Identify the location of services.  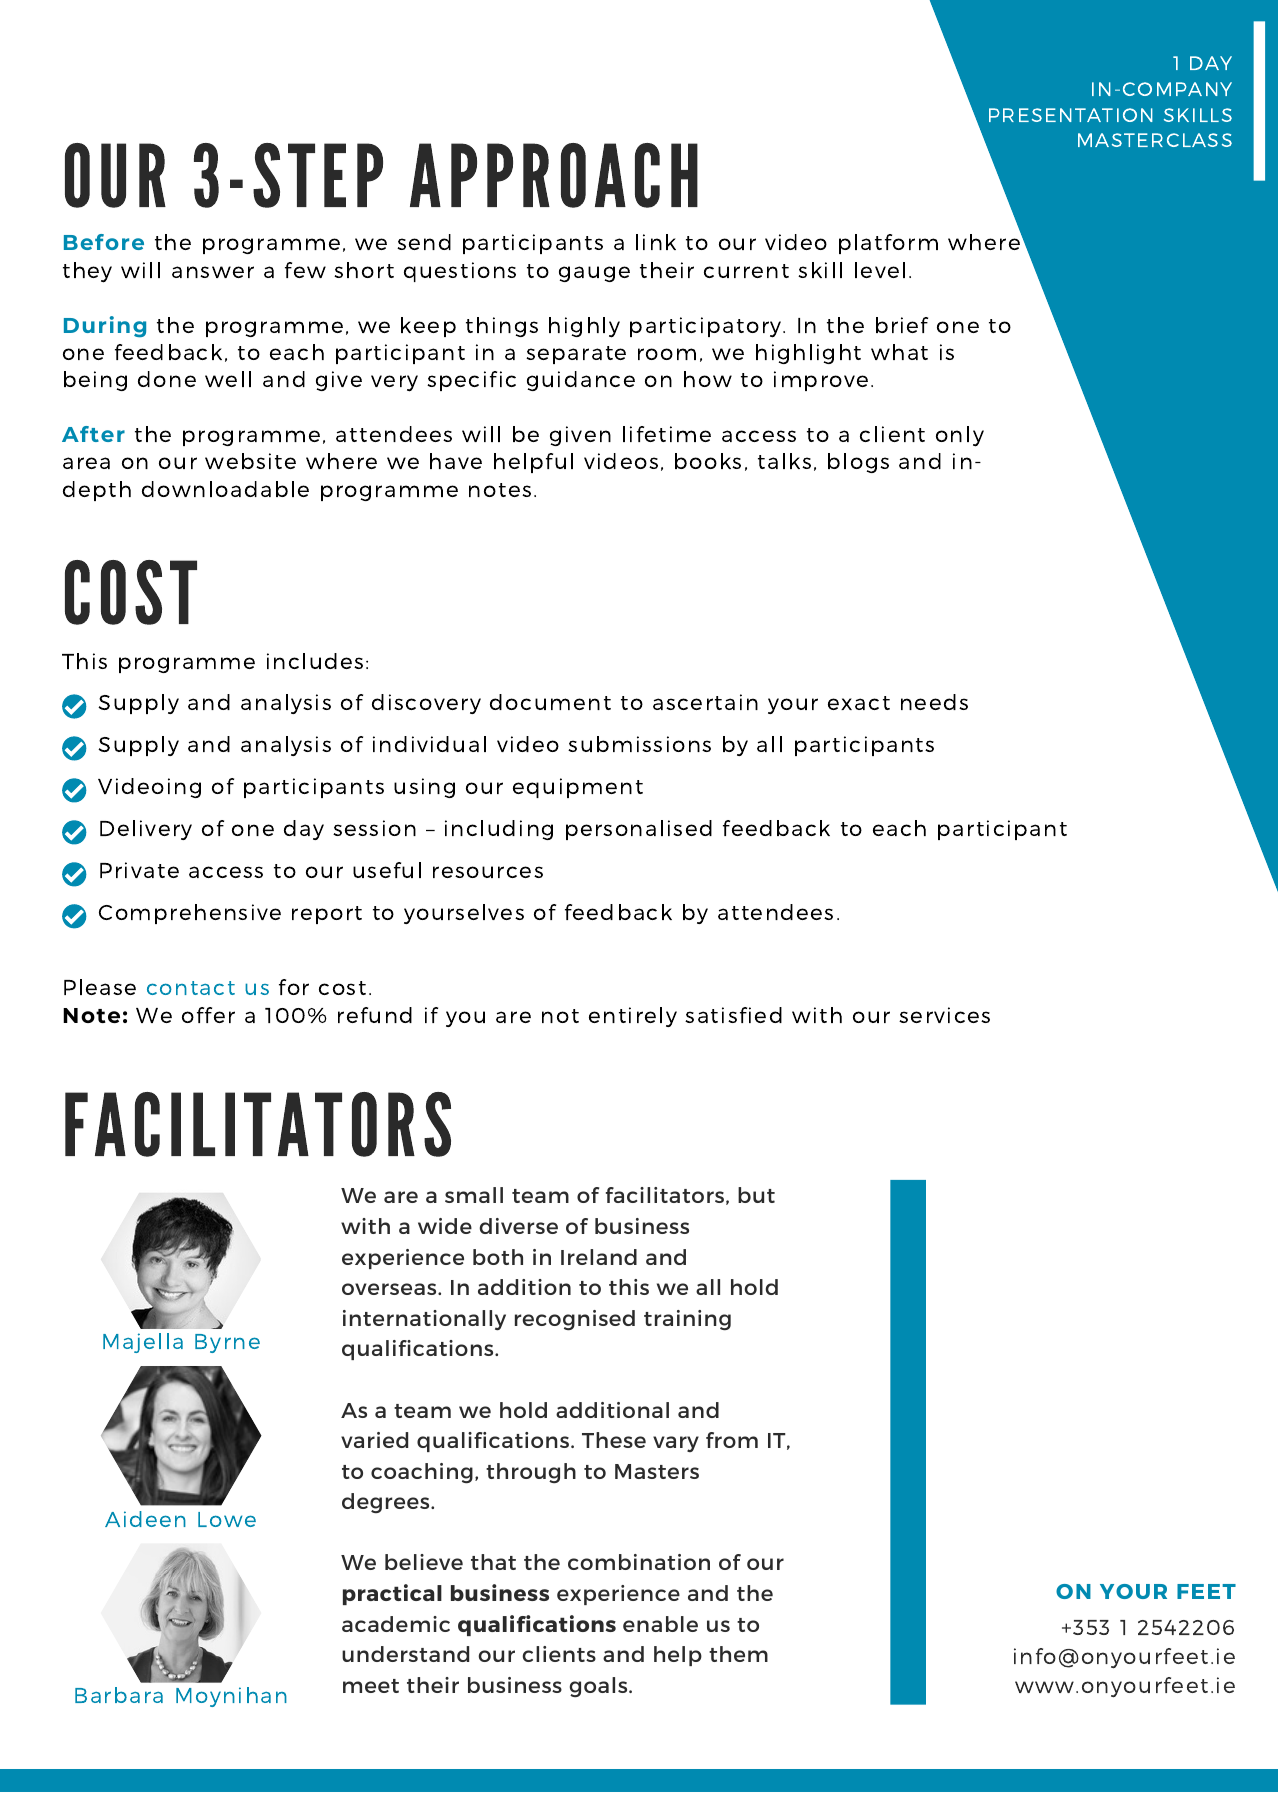
(944, 1015).
